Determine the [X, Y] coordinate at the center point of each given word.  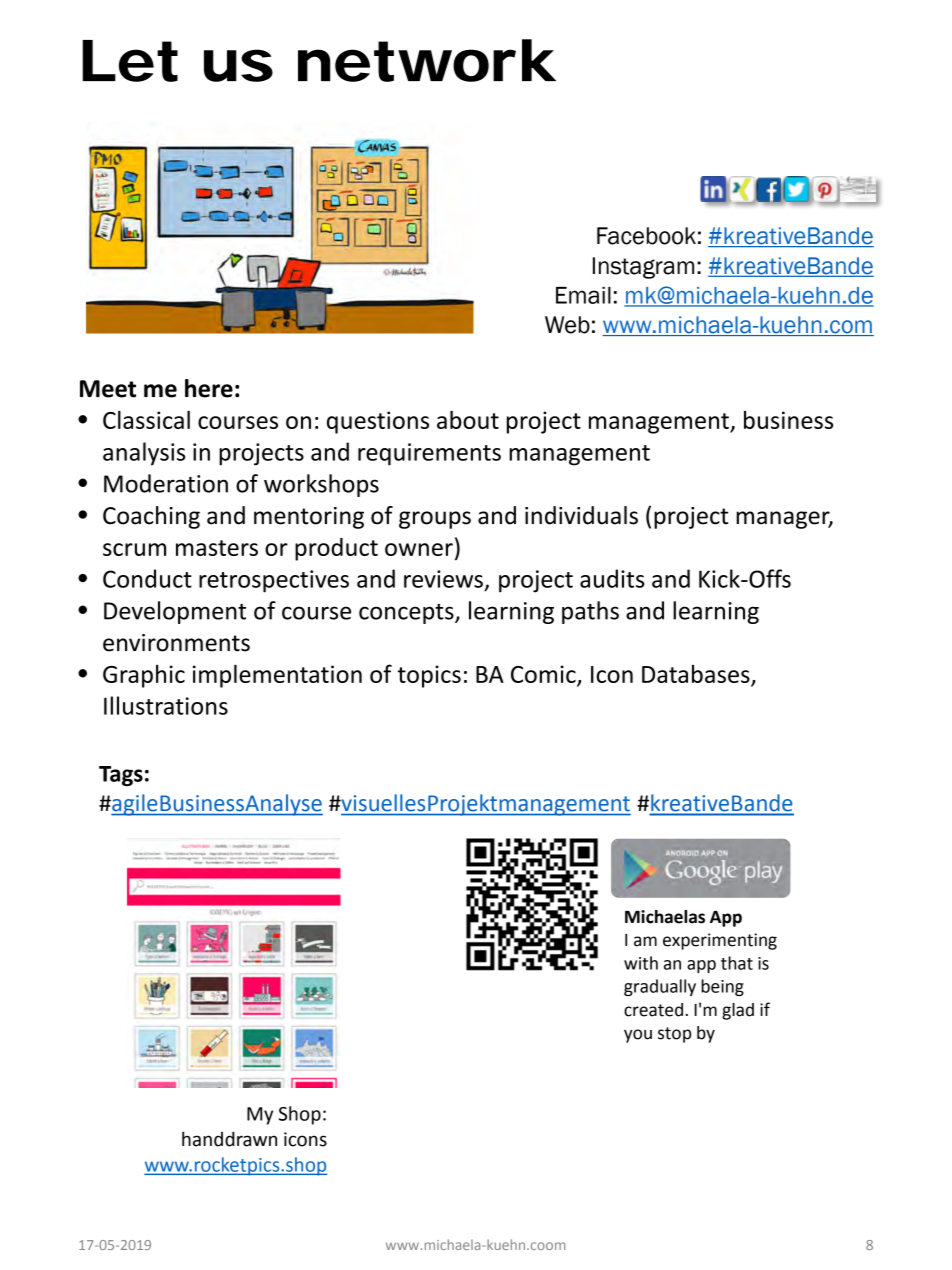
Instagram [643, 268]
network [427, 60]
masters [217, 548]
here [209, 388]
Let [130, 61]
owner [419, 549]
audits [612, 578]
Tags [121, 776]
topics [429, 676]
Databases [696, 674]
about [468, 419]
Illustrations [166, 705]
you [638, 1036]
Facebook [646, 236]
